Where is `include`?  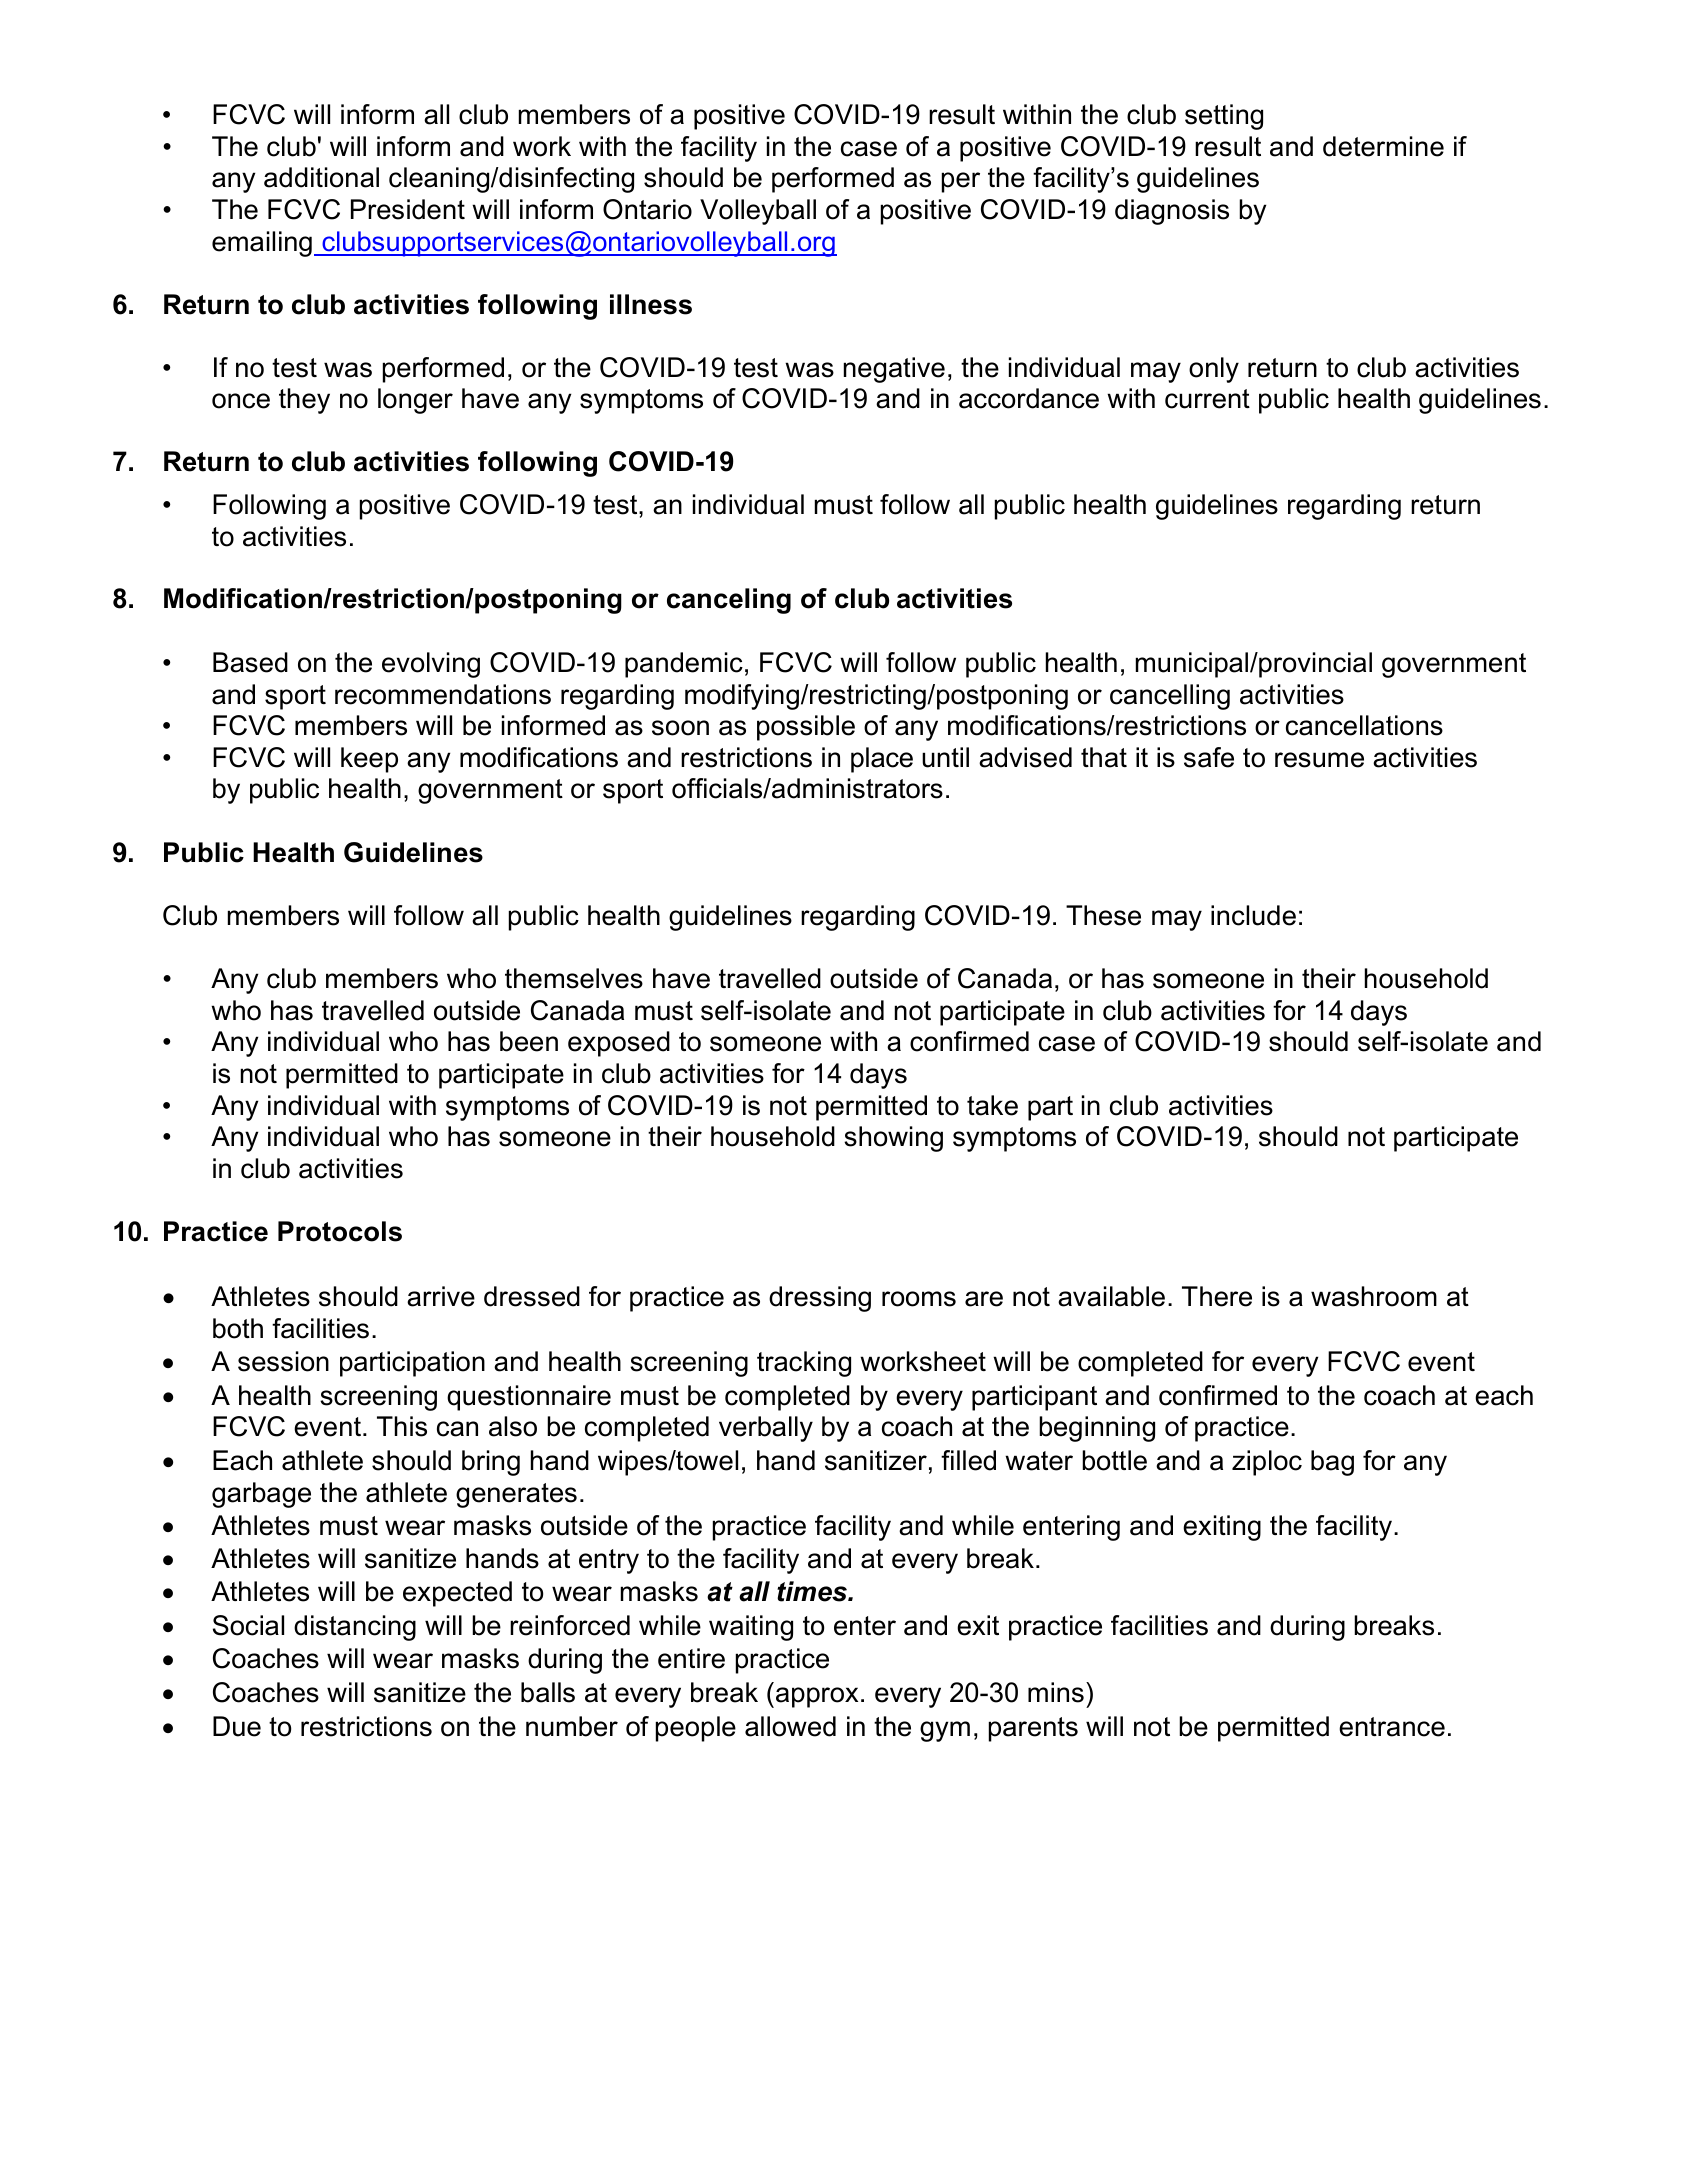 include is located at coordinates (1253, 915).
